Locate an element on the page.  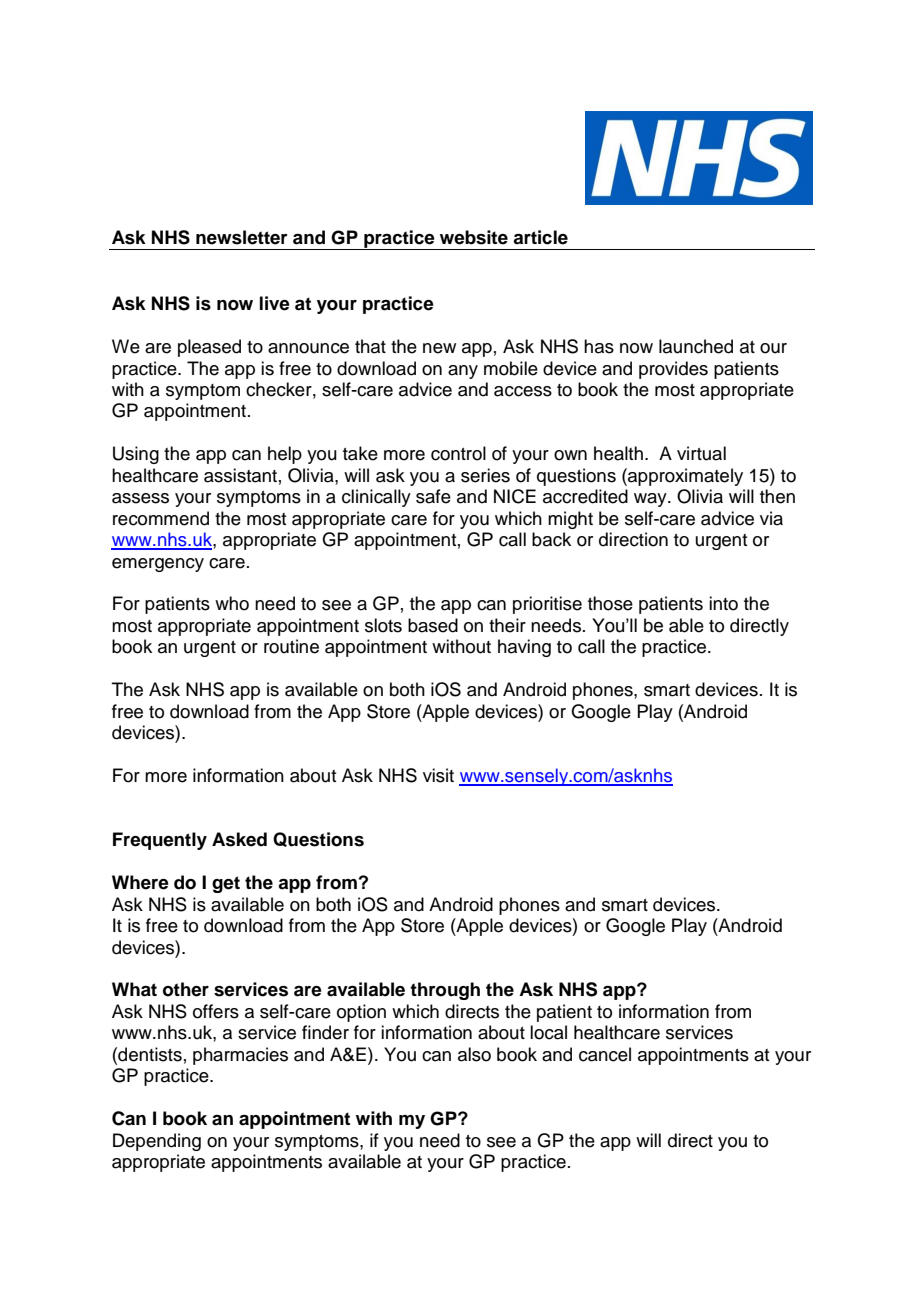
also is located at coordinates (474, 1054).
